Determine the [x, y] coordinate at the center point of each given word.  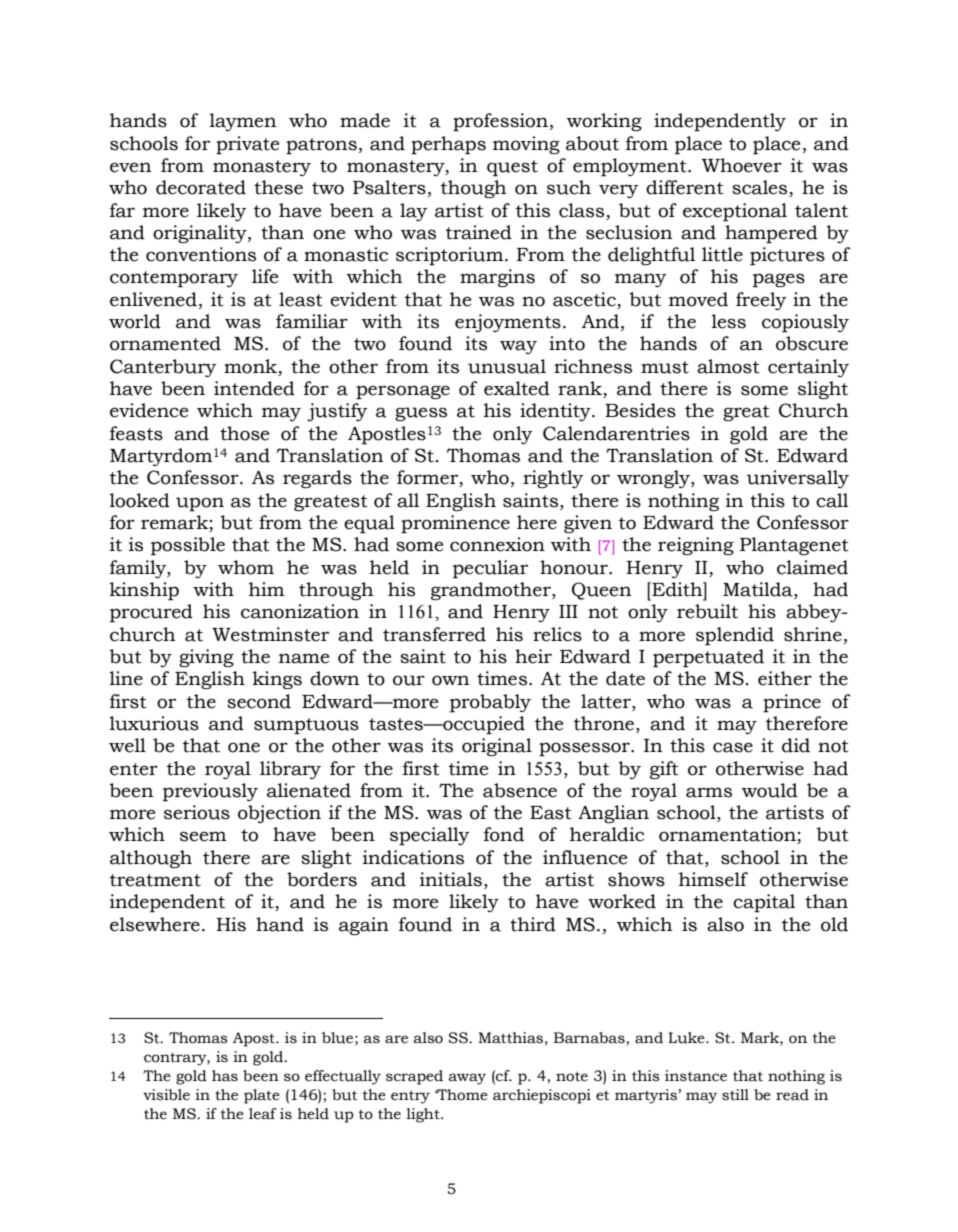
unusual [507, 366]
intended [254, 388]
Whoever [742, 165]
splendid [735, 636]
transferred [434, 634]
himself [713, 879]
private [247, 145]
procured [151, 613]
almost [728, 366]
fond [504, 834]
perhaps [448, 145]
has [225, 1076]
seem [203, 836]
